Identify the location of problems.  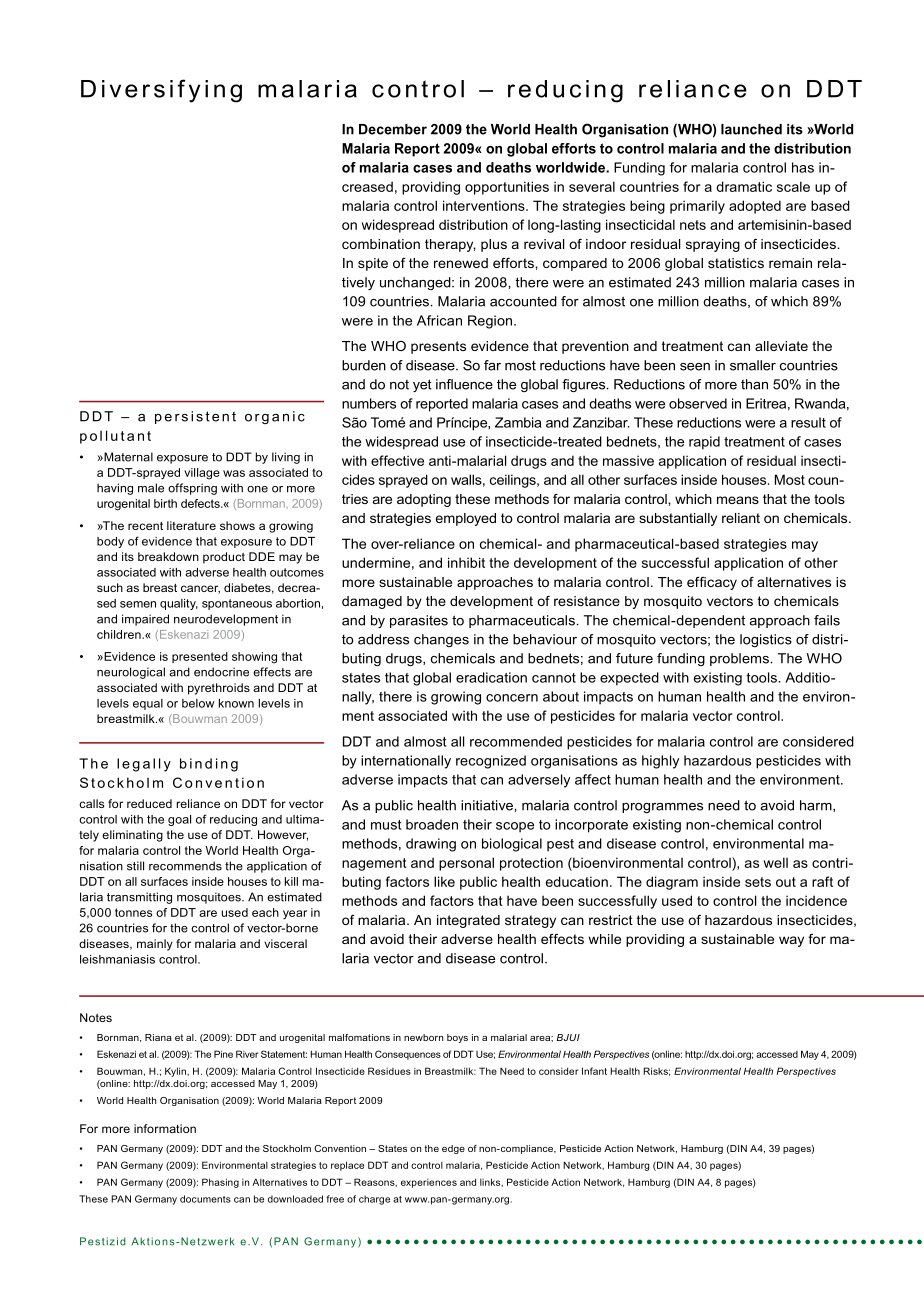
(739, 659).
